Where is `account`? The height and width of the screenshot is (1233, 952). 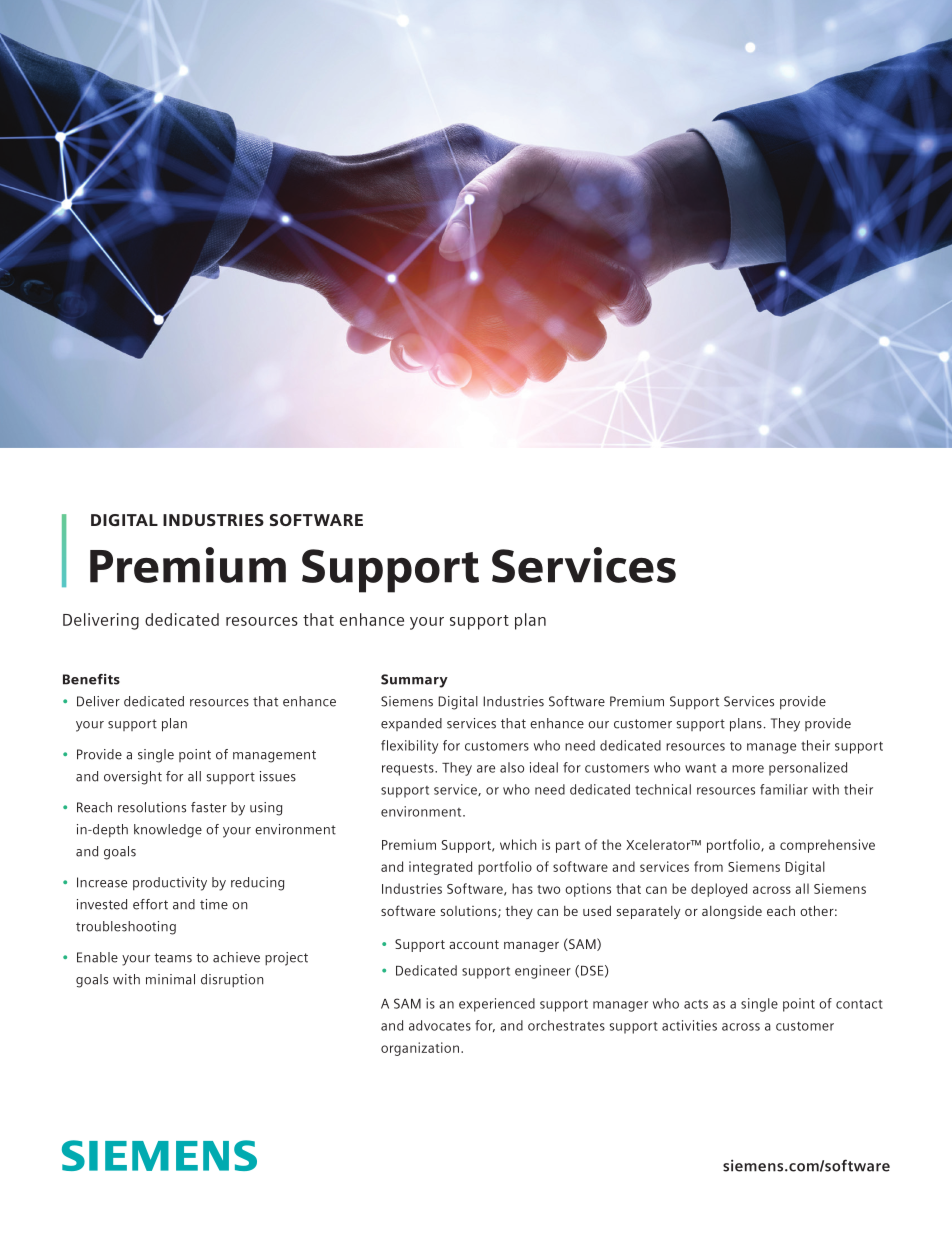 account is located at coordinates (474, 944).
